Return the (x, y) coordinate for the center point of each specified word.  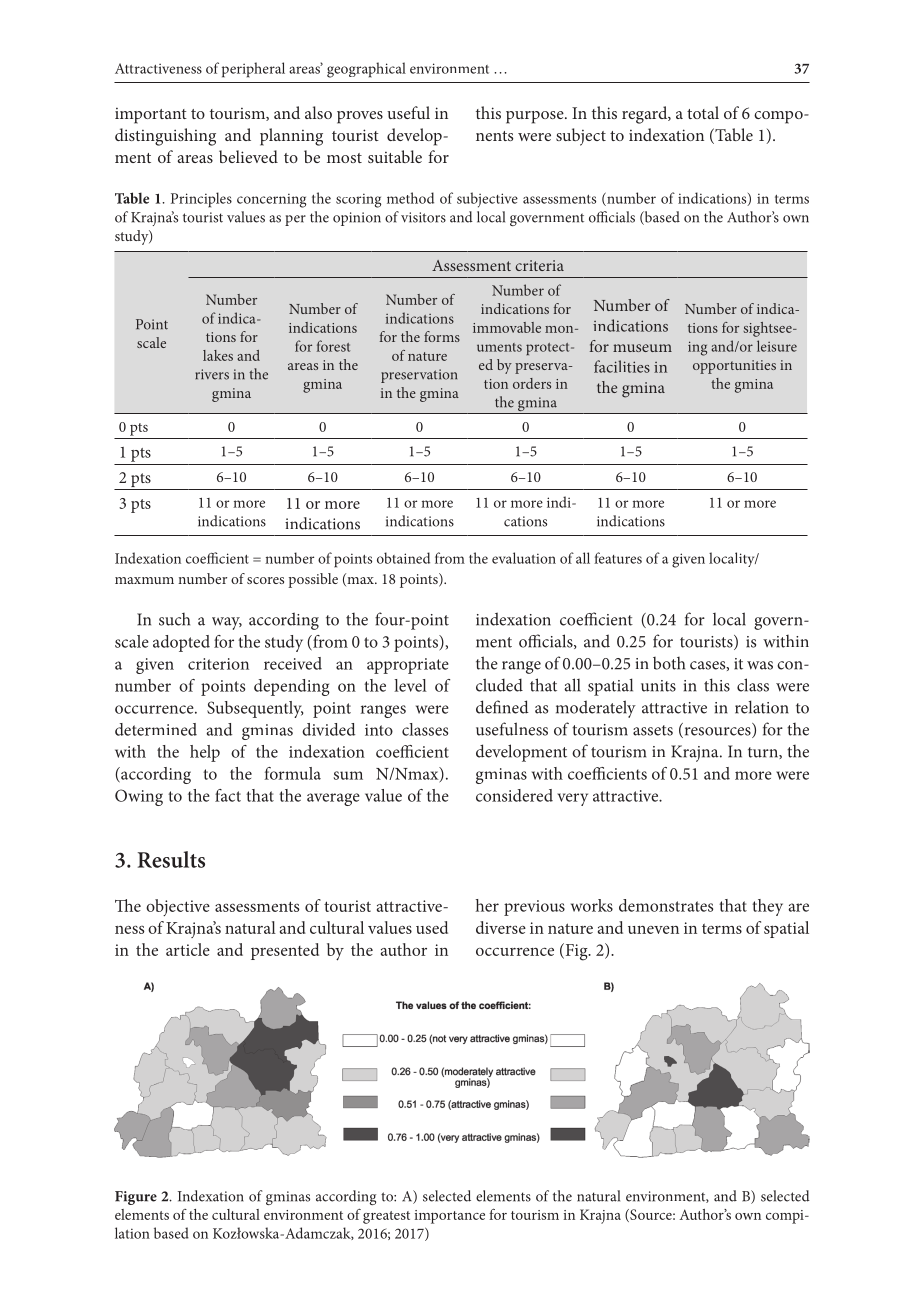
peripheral (253, 70)
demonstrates (666, 905)
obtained (403, 558)
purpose (536, 117)
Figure (136, 1198)
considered (514, 795)
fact (228, 795)
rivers (212, 374)
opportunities (734, 367)
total (703, 112)
